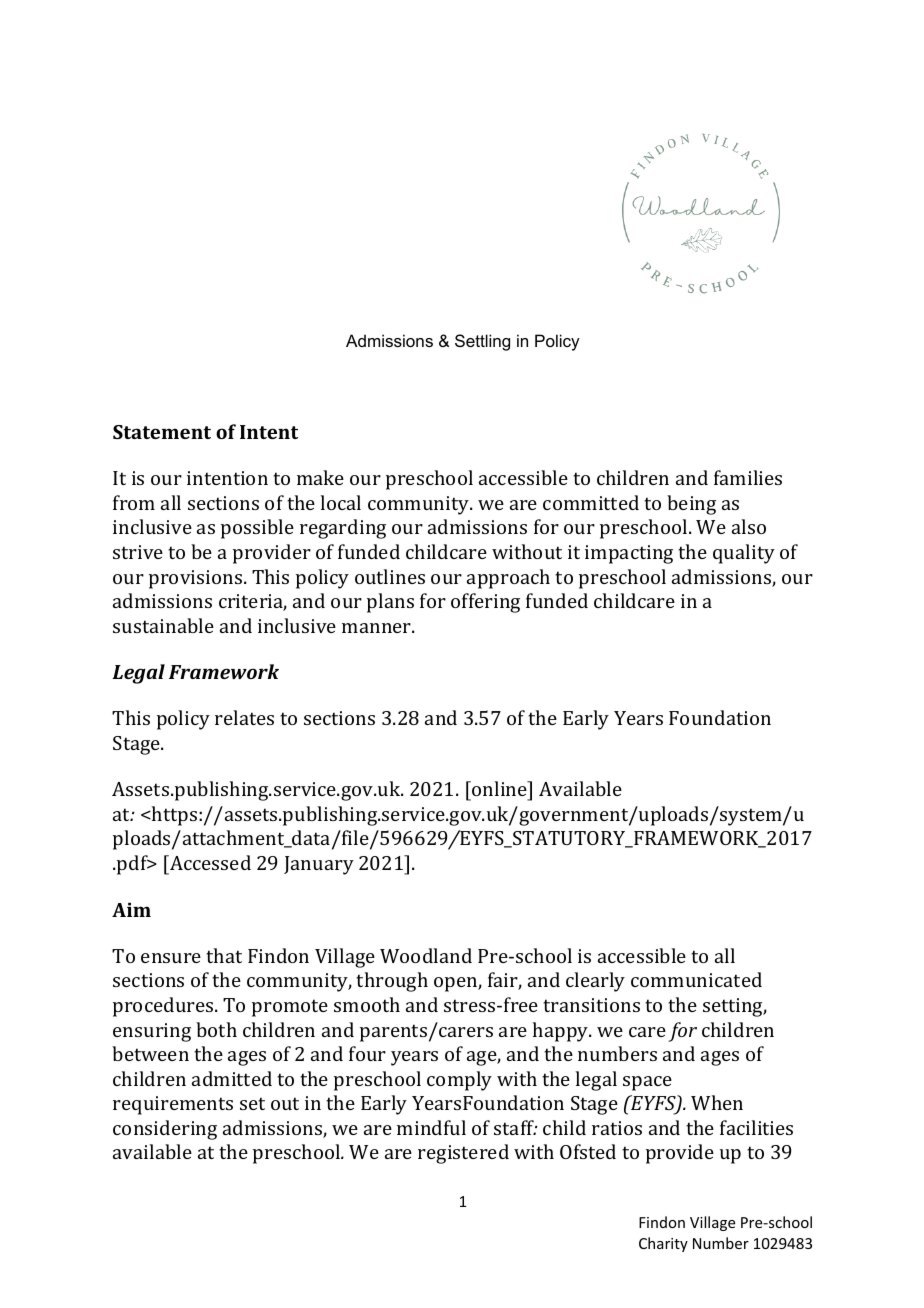  Describe the element at coordinates (216, 1029) in the screenshot. I see `both` at that location.
